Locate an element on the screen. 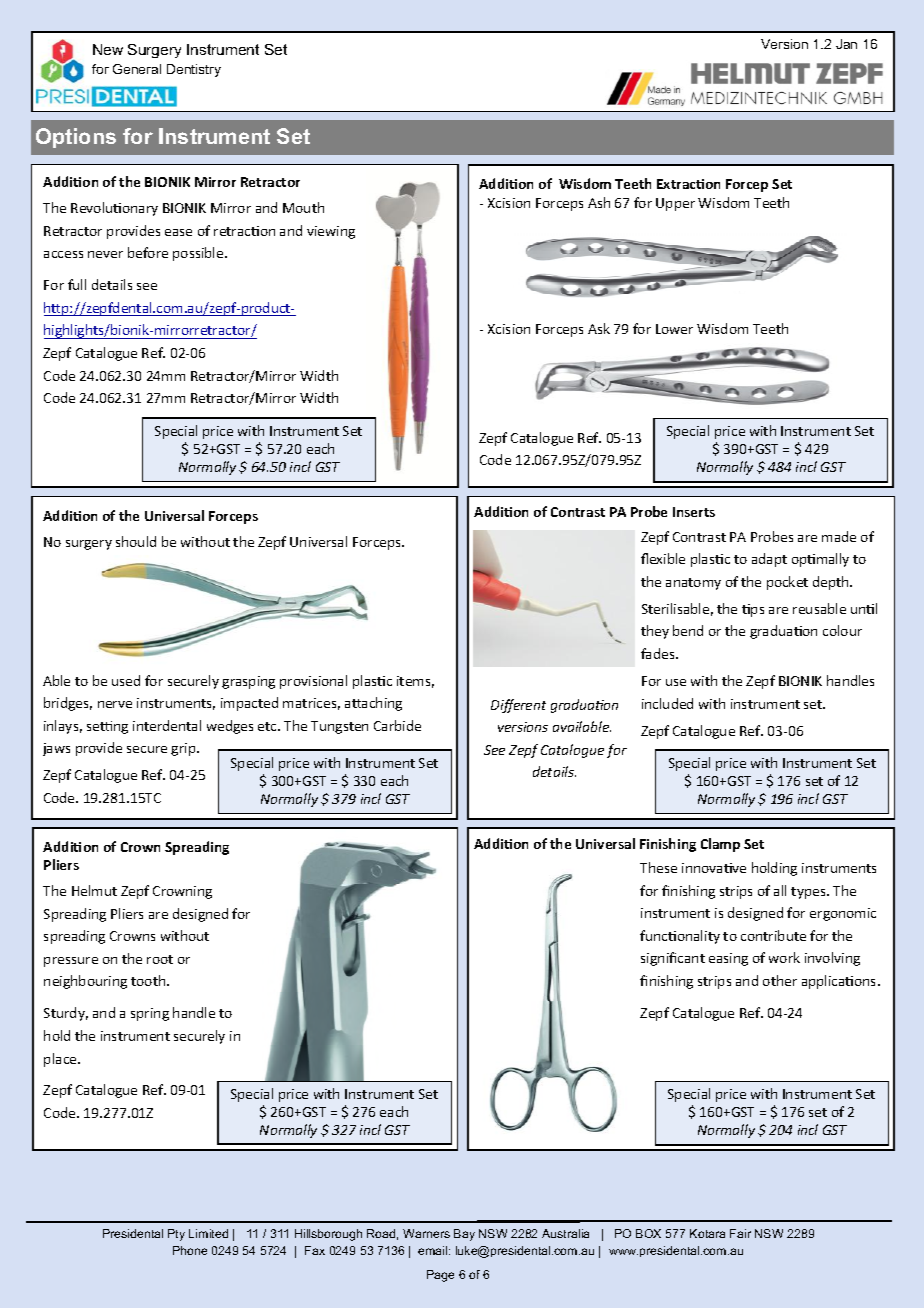 This screenshot has height=1308, width=924. bend is located at coordinates (688, 630).
